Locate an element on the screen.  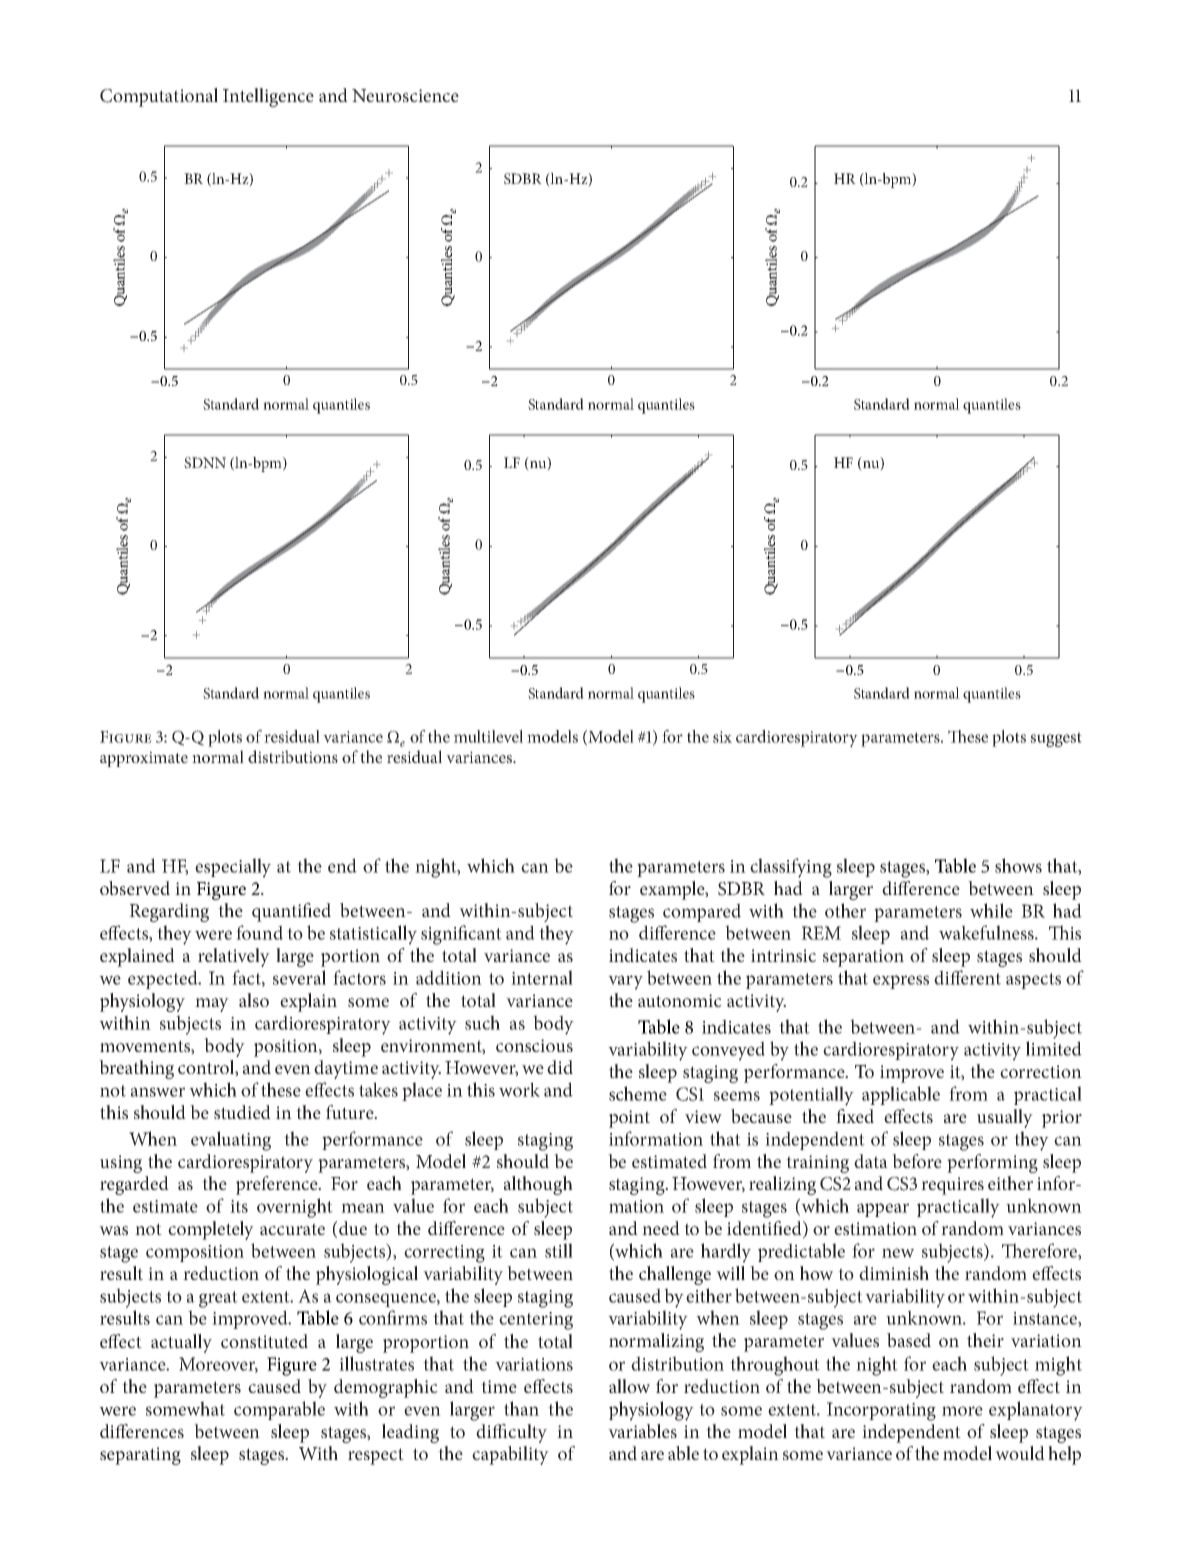
multilevel is located at coordinates (488, 736).
